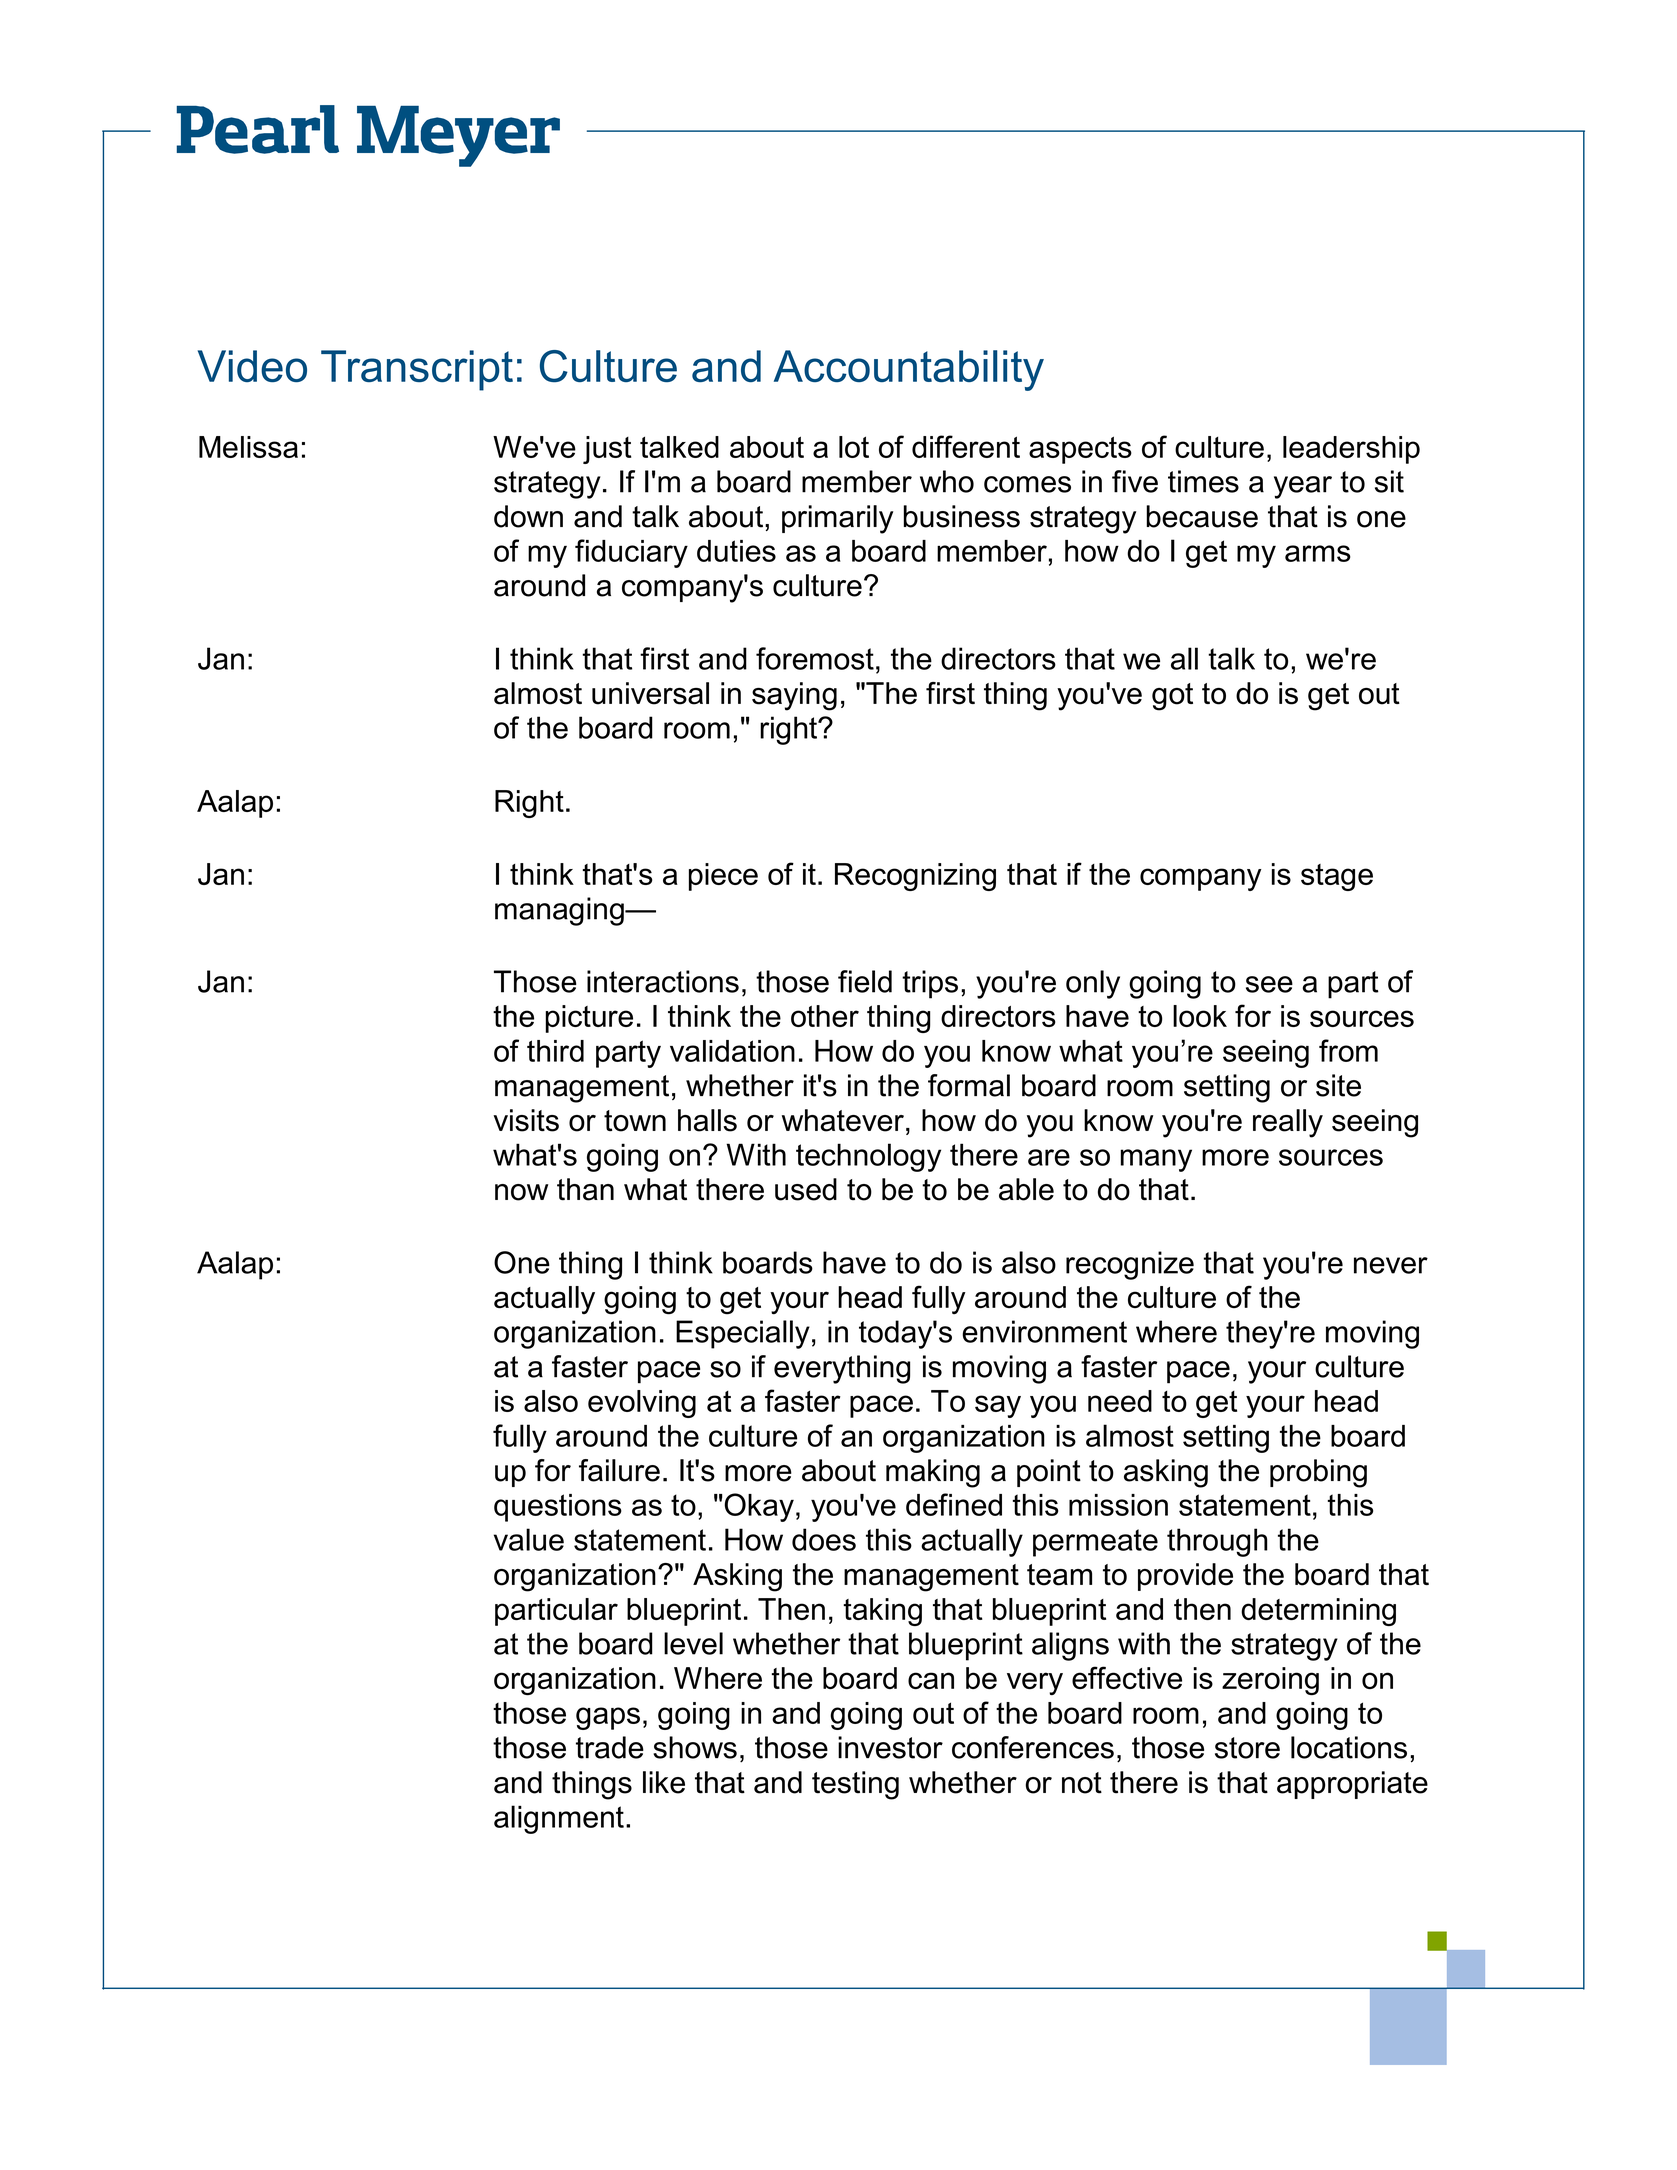 The width and height of the document is (1677, 2170). What do you see at coordinates (526, 1120) in the document?
I see `visits` at bounding box center [526, 1120].
